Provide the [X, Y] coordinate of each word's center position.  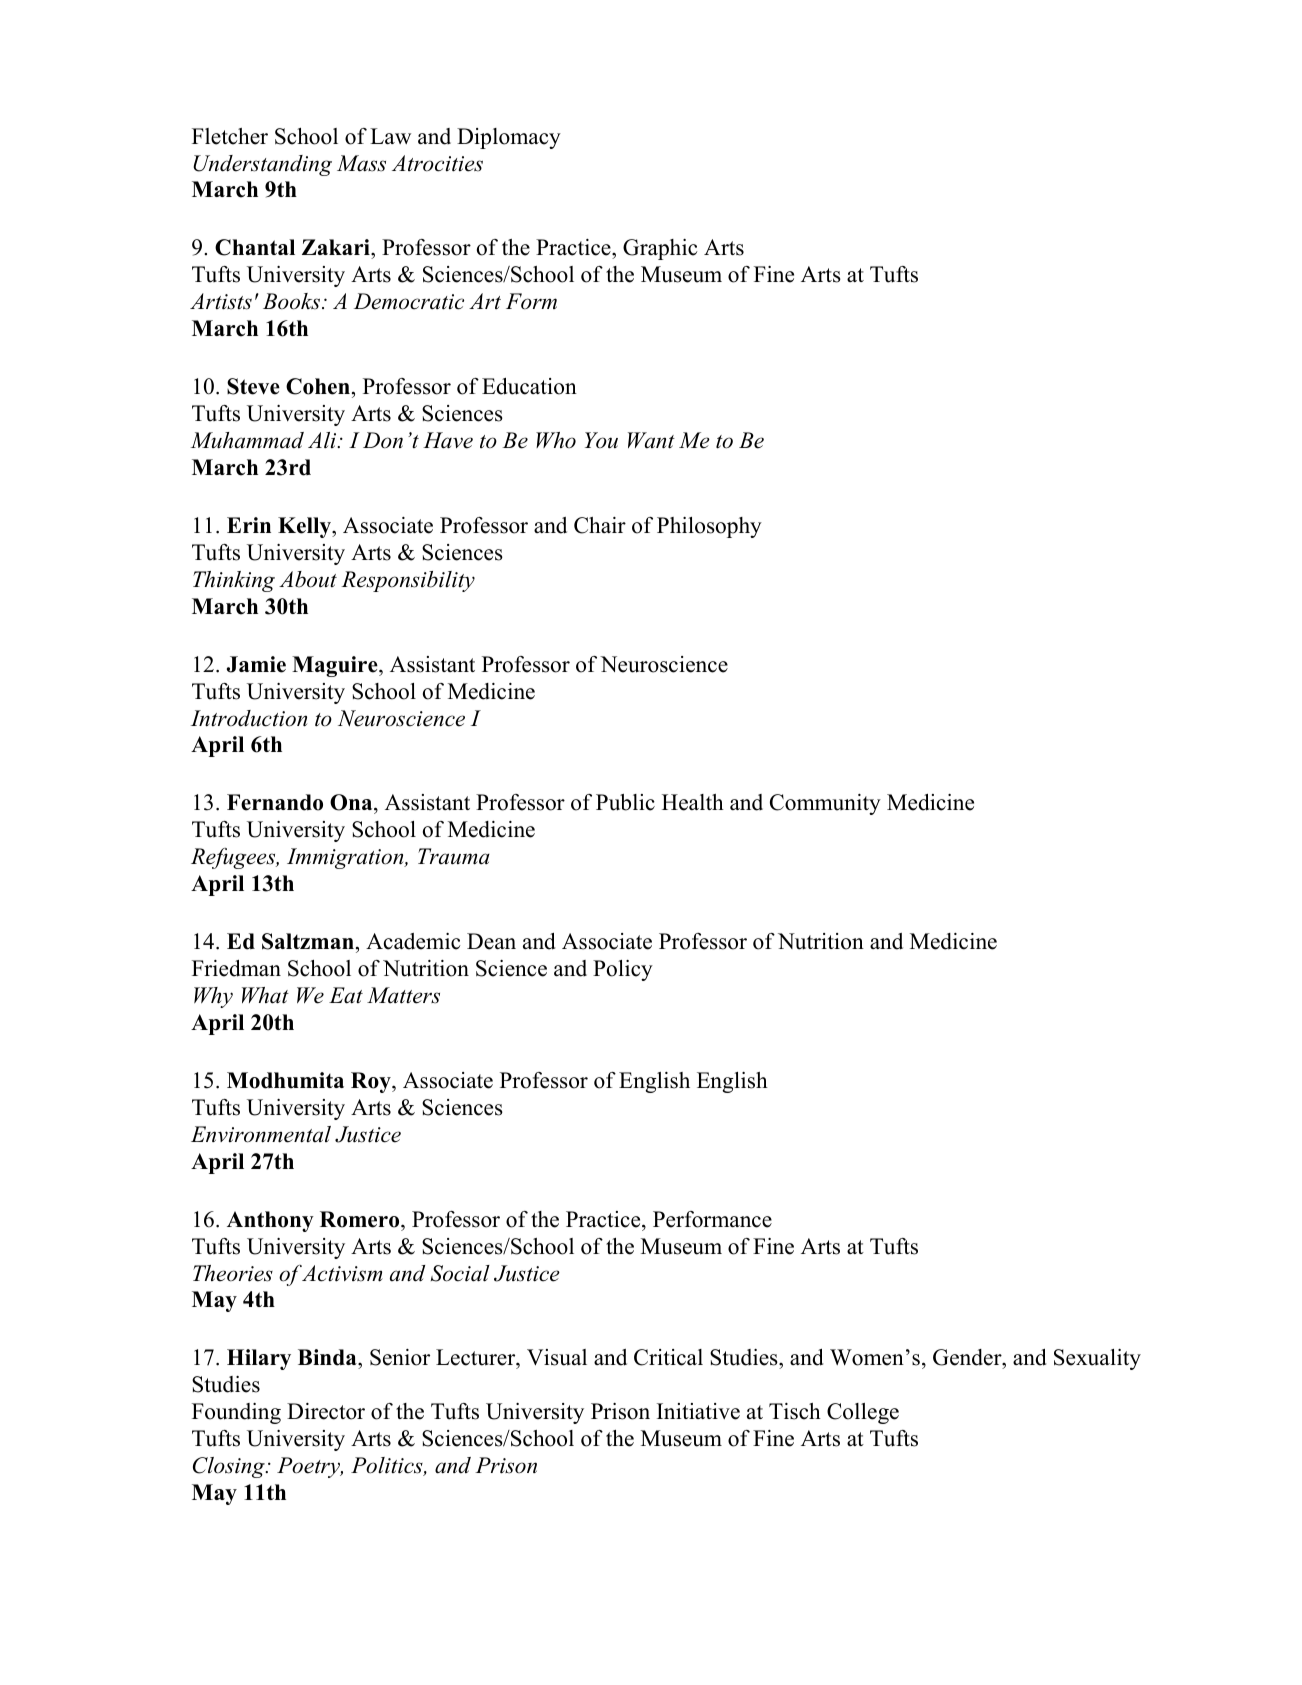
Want [651, 440]
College [863, 1413]
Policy [623, 970]
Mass [361, 163]
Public [625, 802]
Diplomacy [509, 138]
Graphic [660, 249]
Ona [352, 804]
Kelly [305, 527]
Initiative [698, 1411]
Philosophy [709, 527]
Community [825, 804]
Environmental [261, 1134]
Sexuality [1097, 1359]
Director [326, 1411]
